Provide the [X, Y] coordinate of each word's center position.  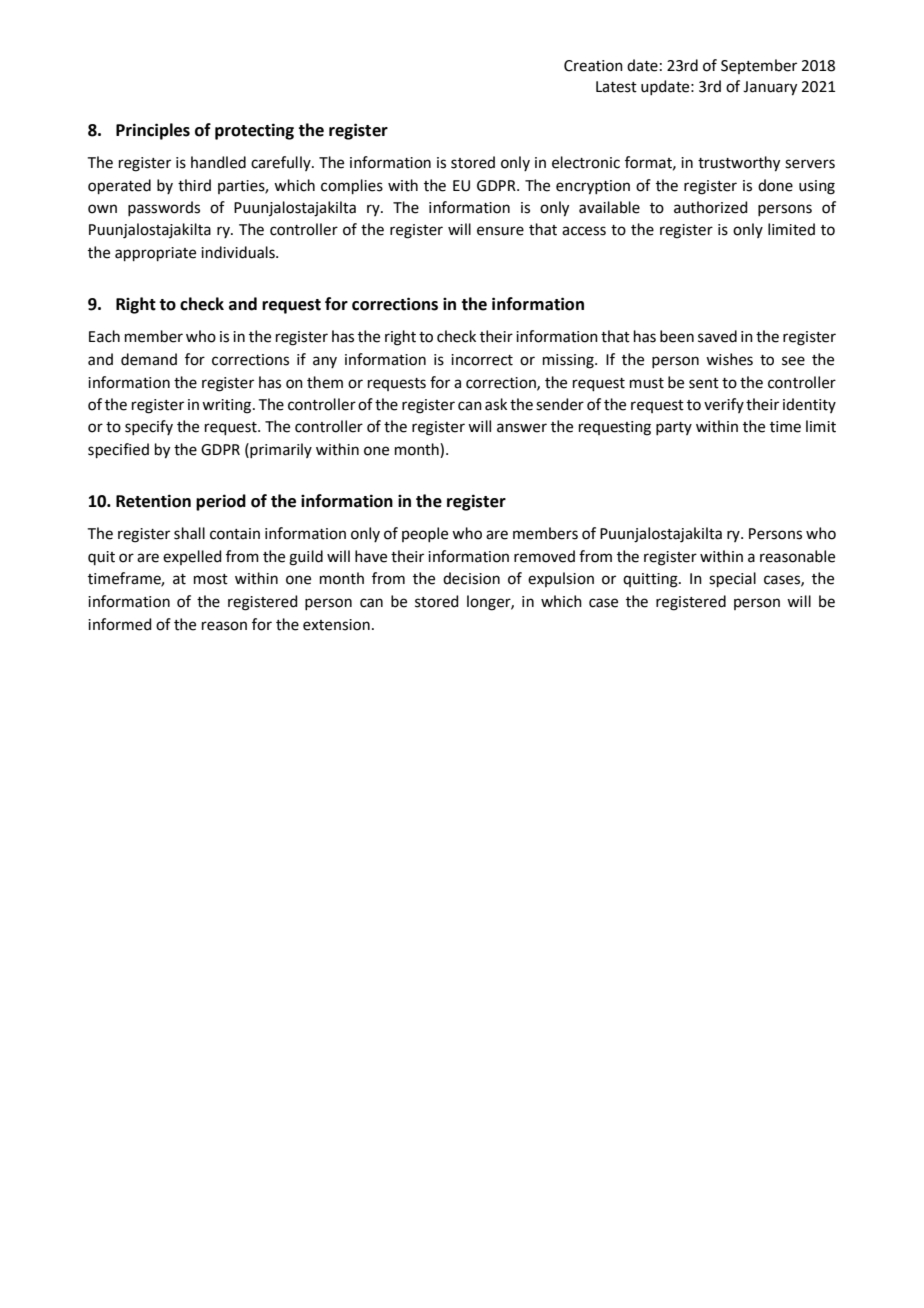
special [732, 579]
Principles [153, 131]
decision [471, 578]
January [770, 88]
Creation [593, 66]
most [211, 579]
